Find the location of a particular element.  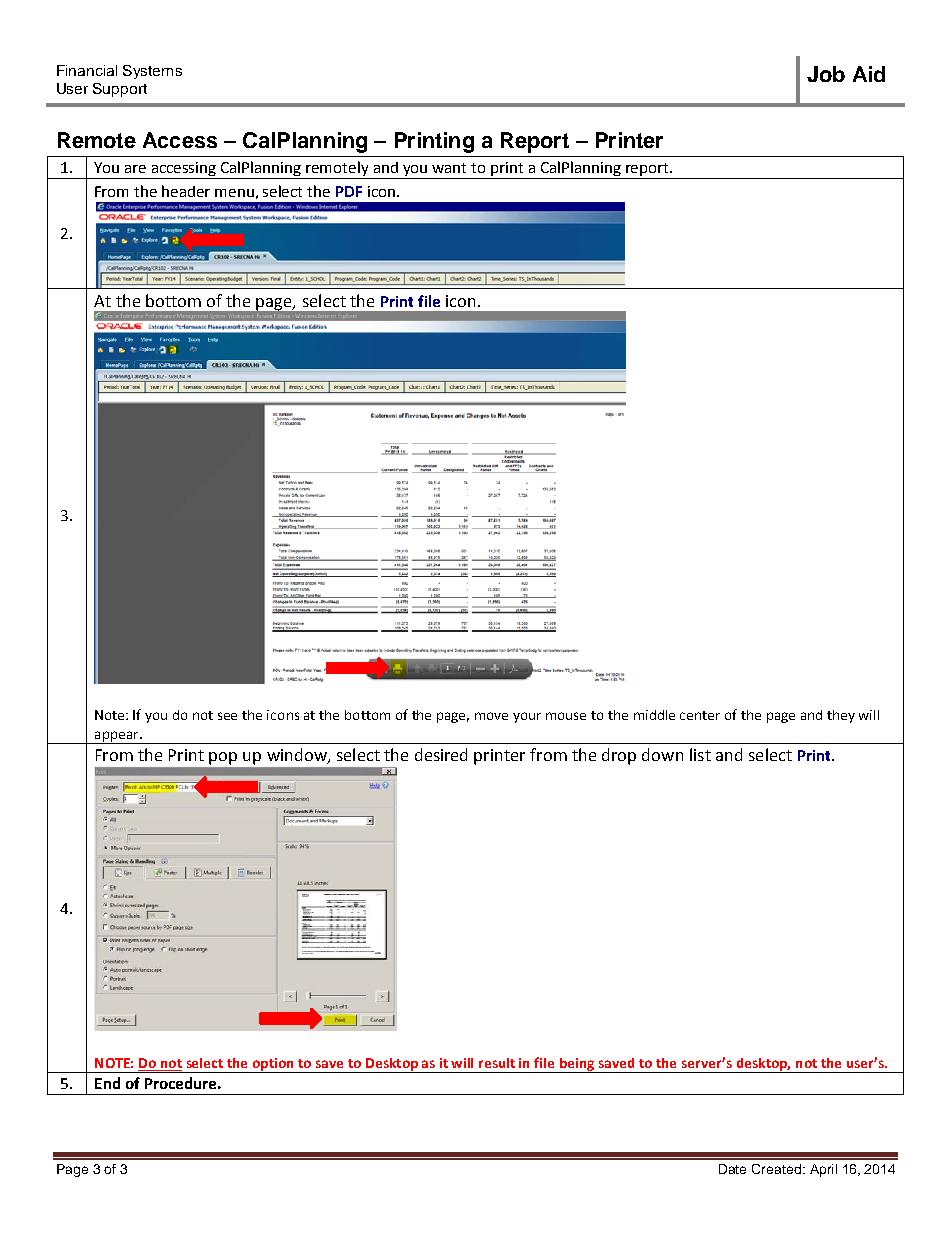

Systems is located at coordinates (152, 72).
